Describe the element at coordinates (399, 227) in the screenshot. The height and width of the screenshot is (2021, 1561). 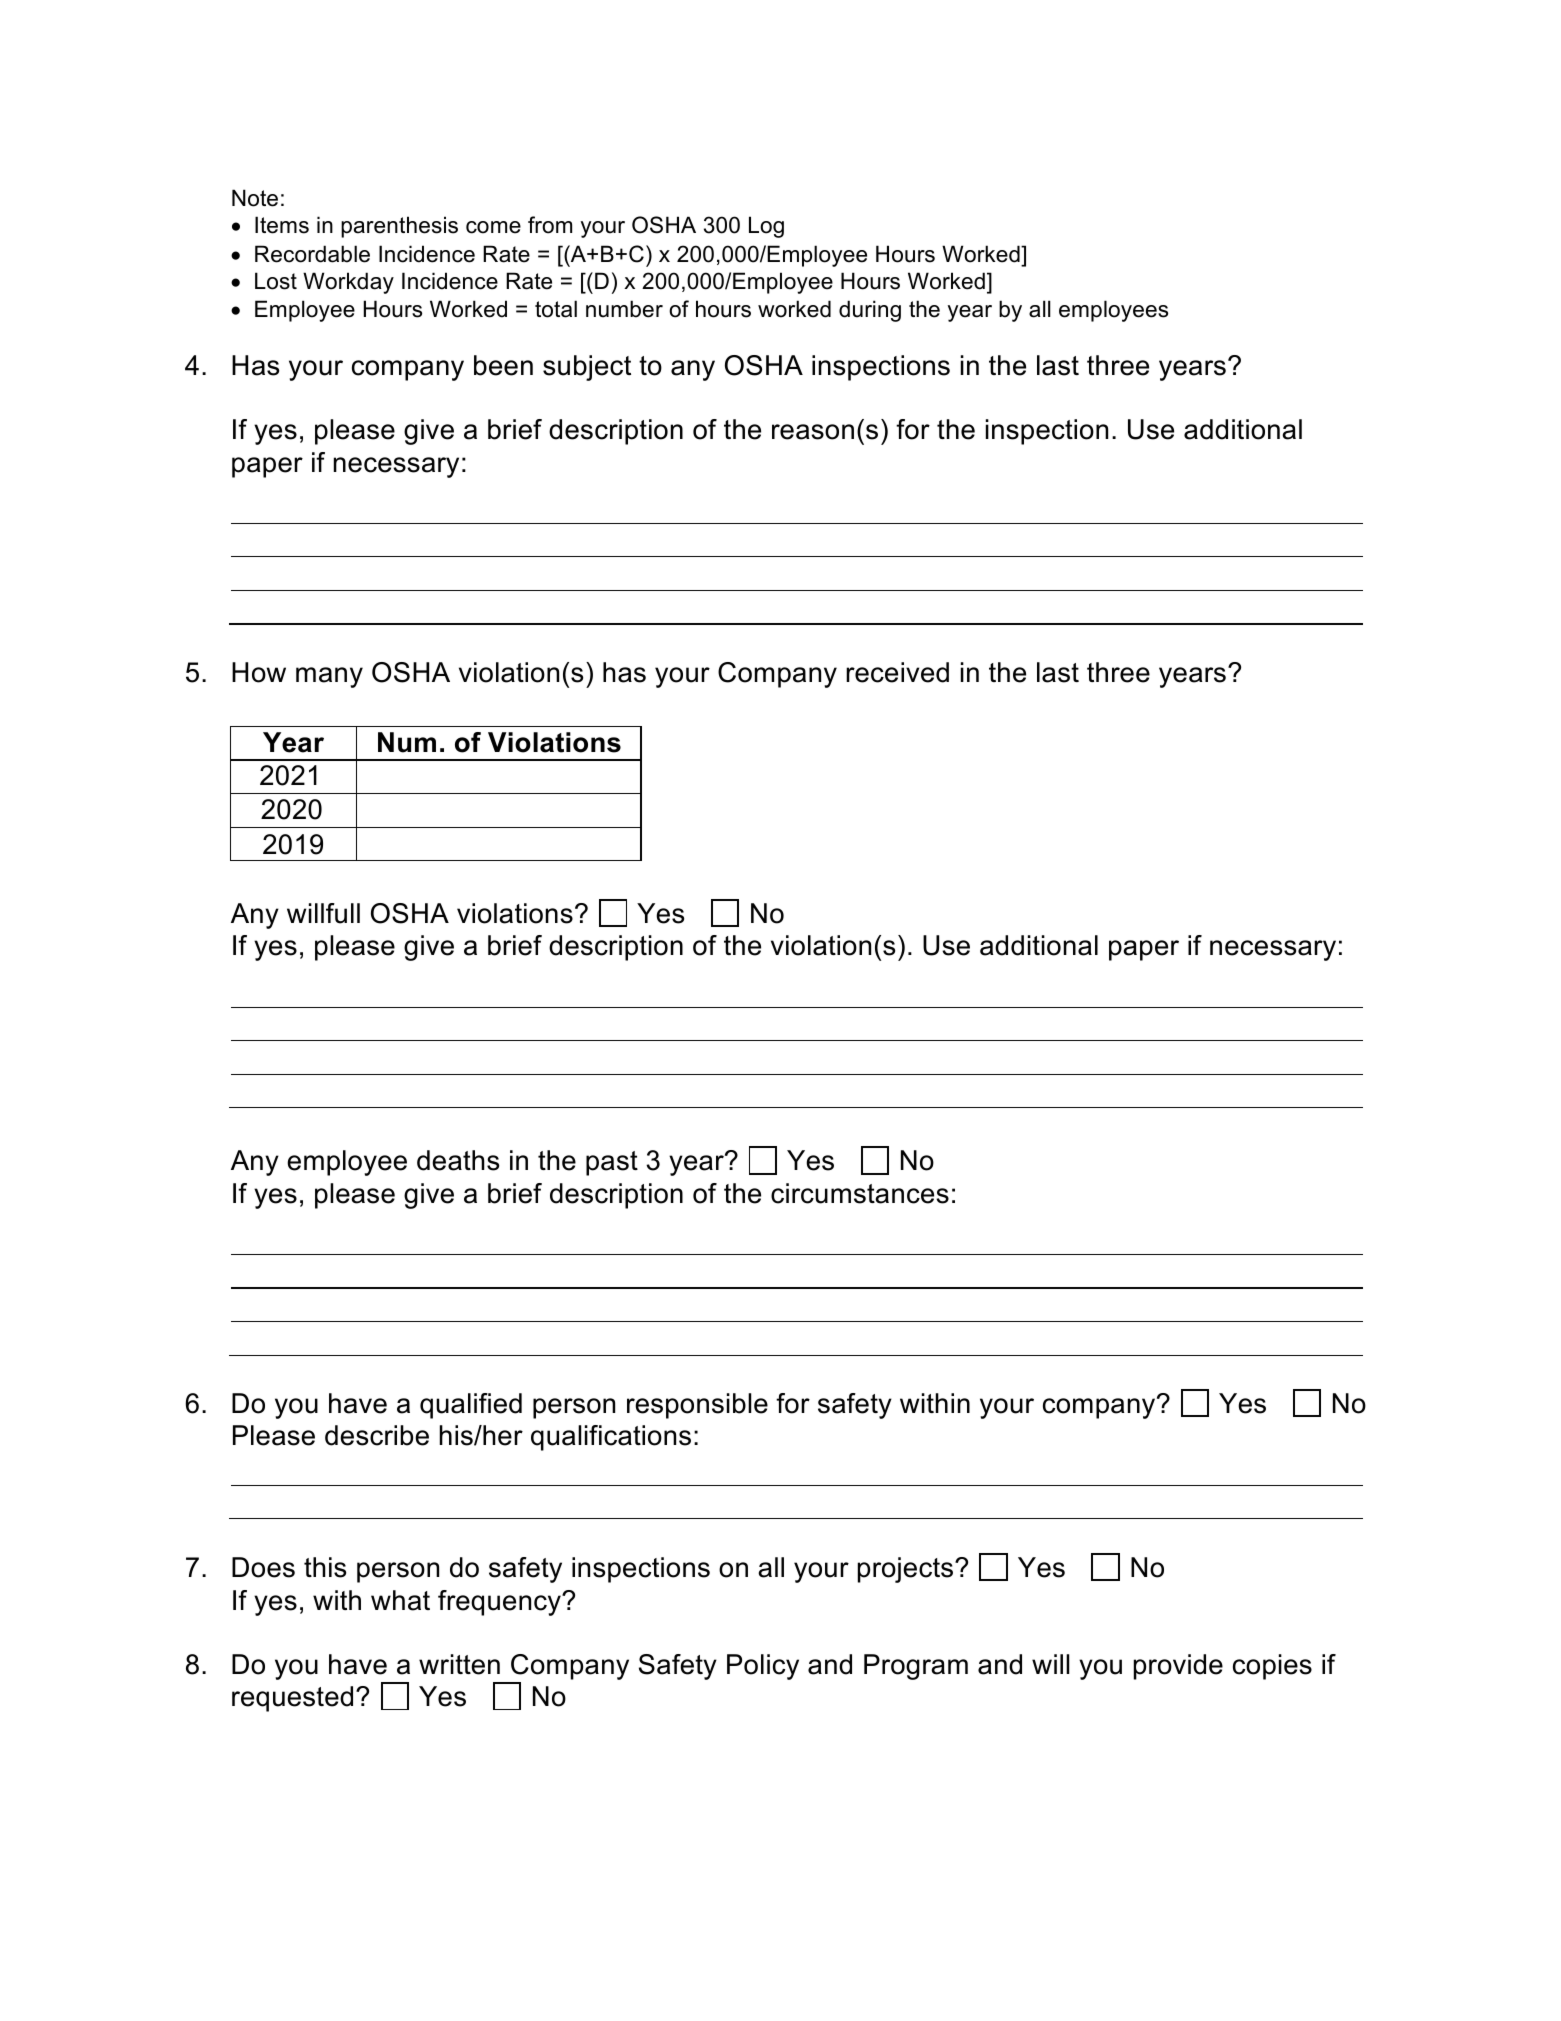
I see `parenthesis` at that location.
